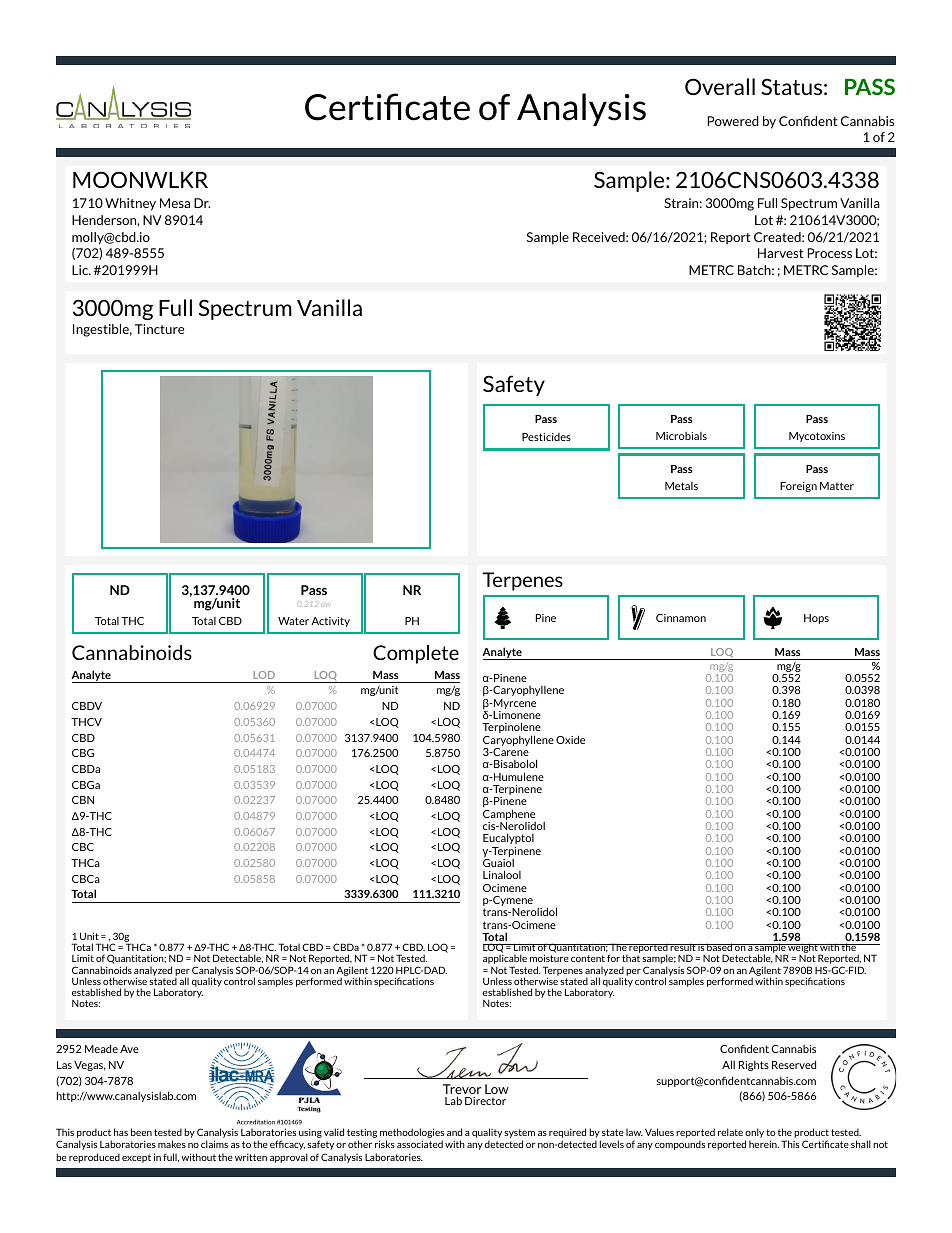  I want to click on been, so click(141, 1132).
